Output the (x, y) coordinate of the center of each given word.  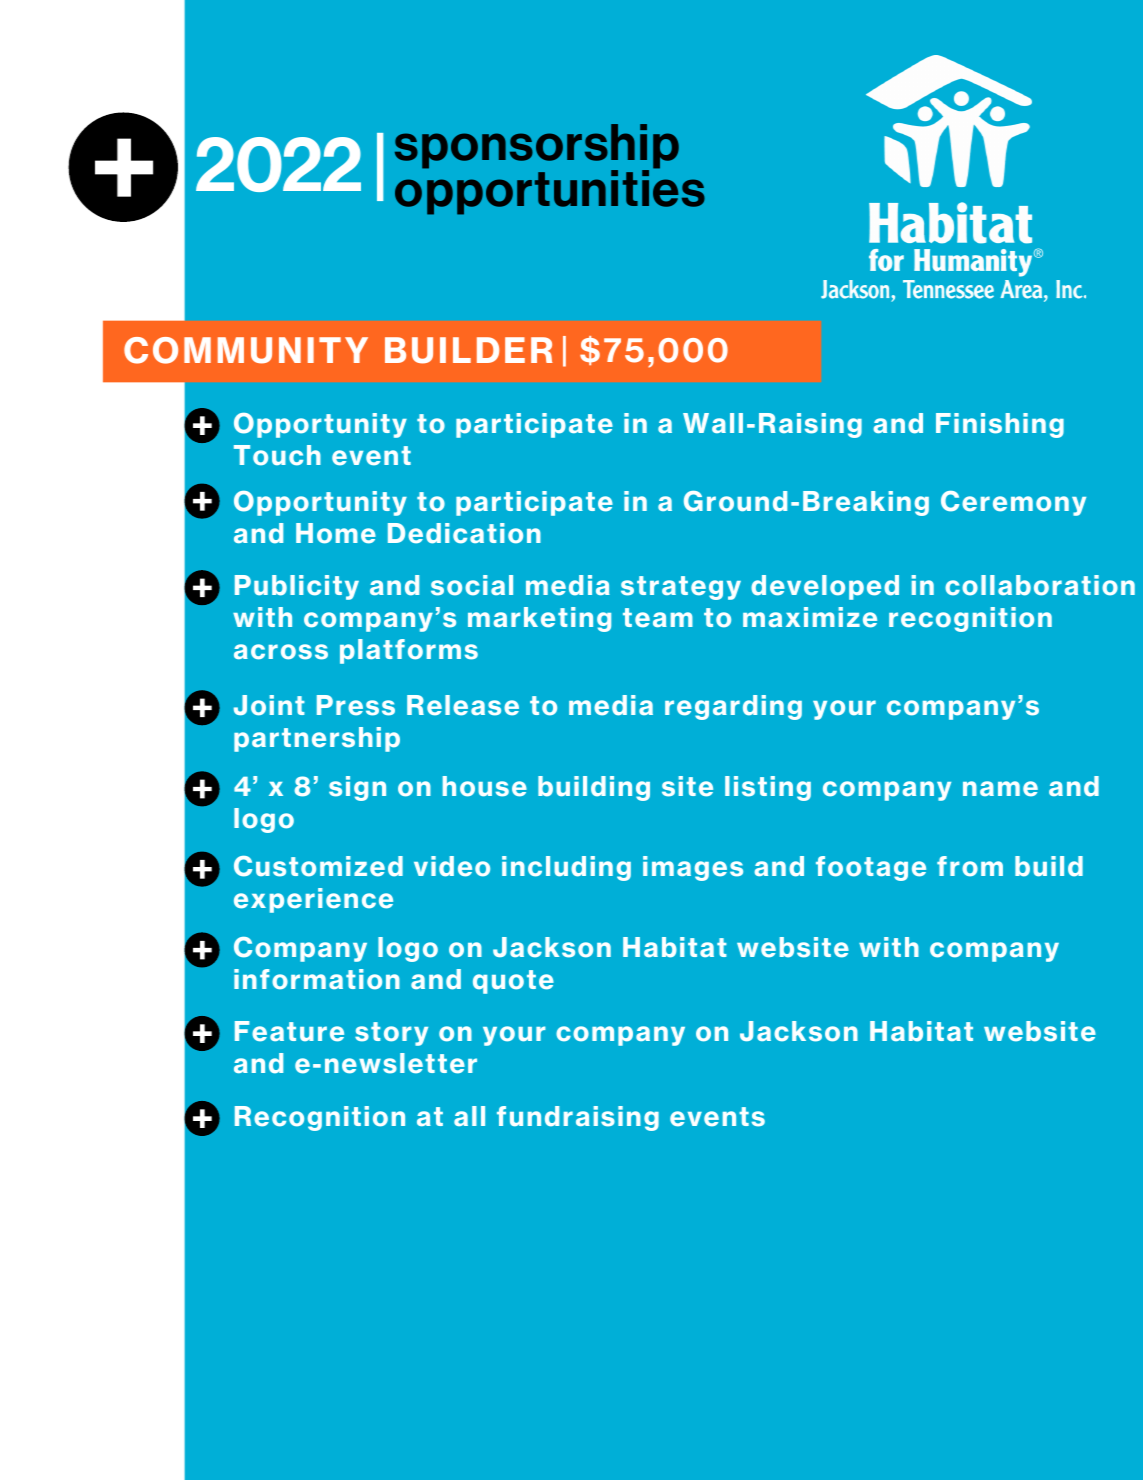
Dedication (464, 533)
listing (768, 788)
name (1000, 789)
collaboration (1040, 585)
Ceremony (1013, 503)
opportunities (550, 191)
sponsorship (537, 147)
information (317, 979)
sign (357, 788)
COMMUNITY (246, 350)
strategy (681, 588)
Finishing (1000, 425)
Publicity (297, 587)
